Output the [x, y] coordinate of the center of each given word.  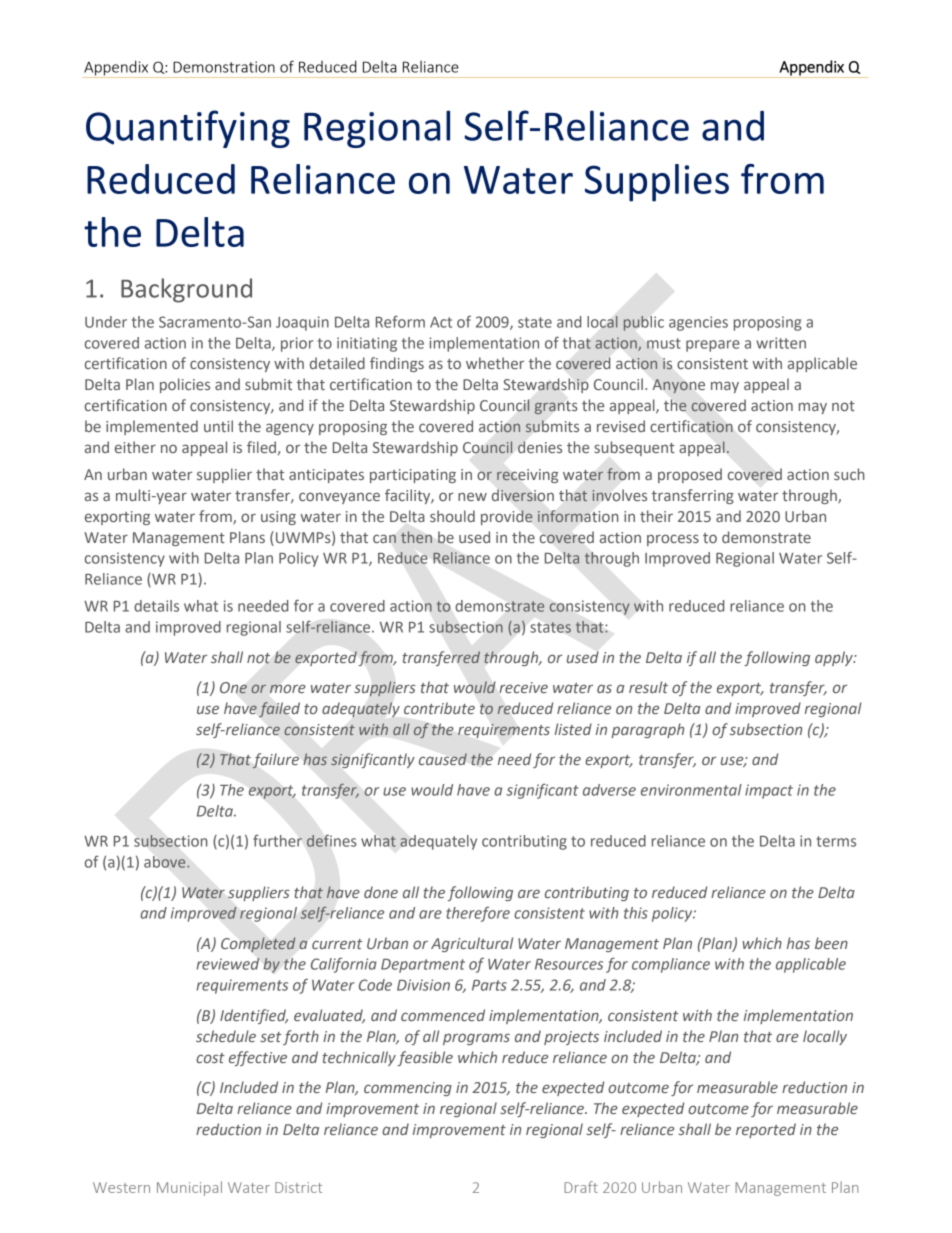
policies [185, 385]
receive [523, 687]
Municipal [189, 1188]
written [781, 343]
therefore [478, 914]
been [831, 943]
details [156, 606]
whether [495, 363]
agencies [698, 323]
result [648, 687]
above [166, 862]
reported [766, 1130]
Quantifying [188, 129]
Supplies [657, 183]
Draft [581, 1187]
